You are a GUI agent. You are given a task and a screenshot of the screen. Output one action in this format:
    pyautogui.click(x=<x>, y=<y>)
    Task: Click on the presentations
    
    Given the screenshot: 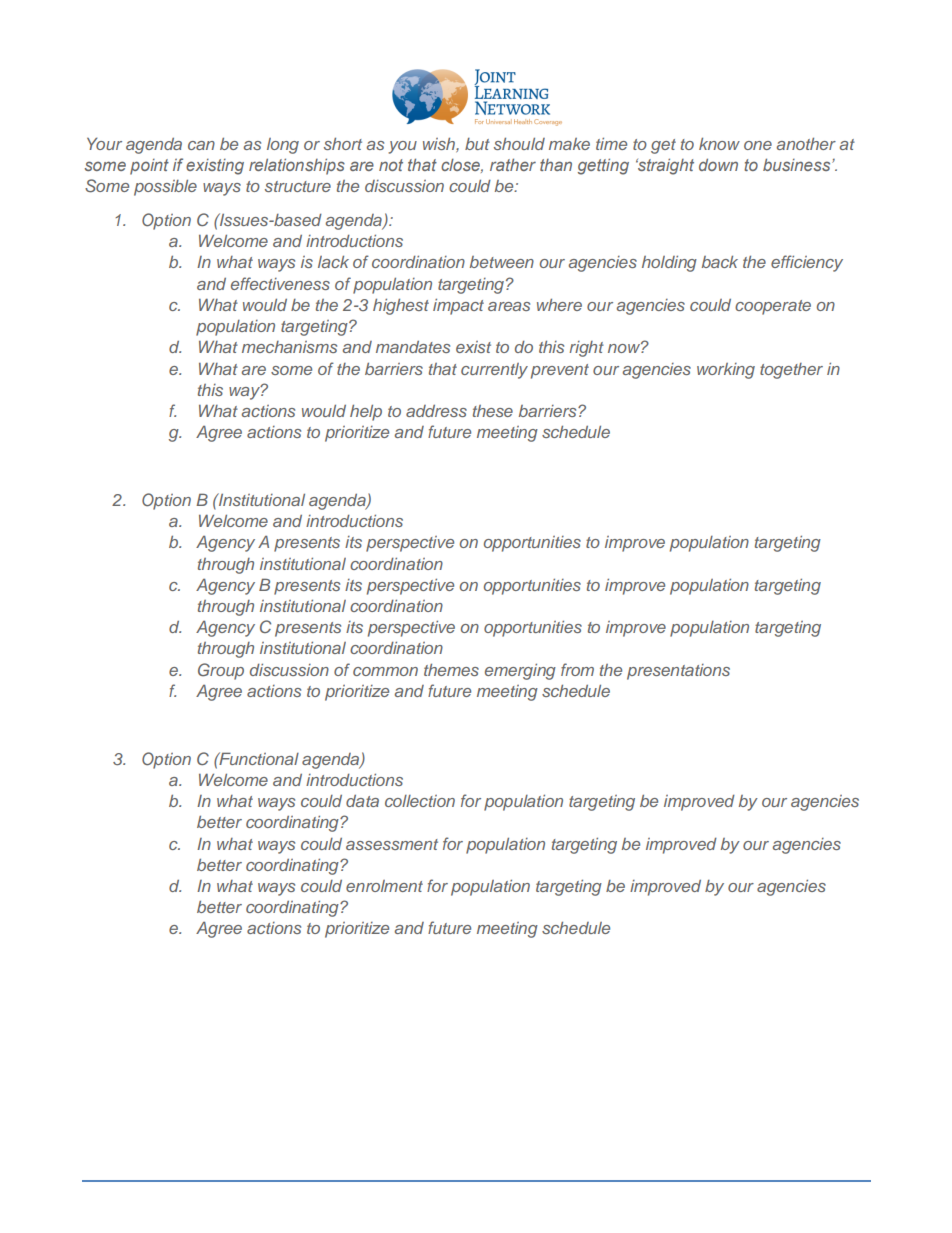 What is the action you would take?
    pyautogui.click(x=678, y=672)
